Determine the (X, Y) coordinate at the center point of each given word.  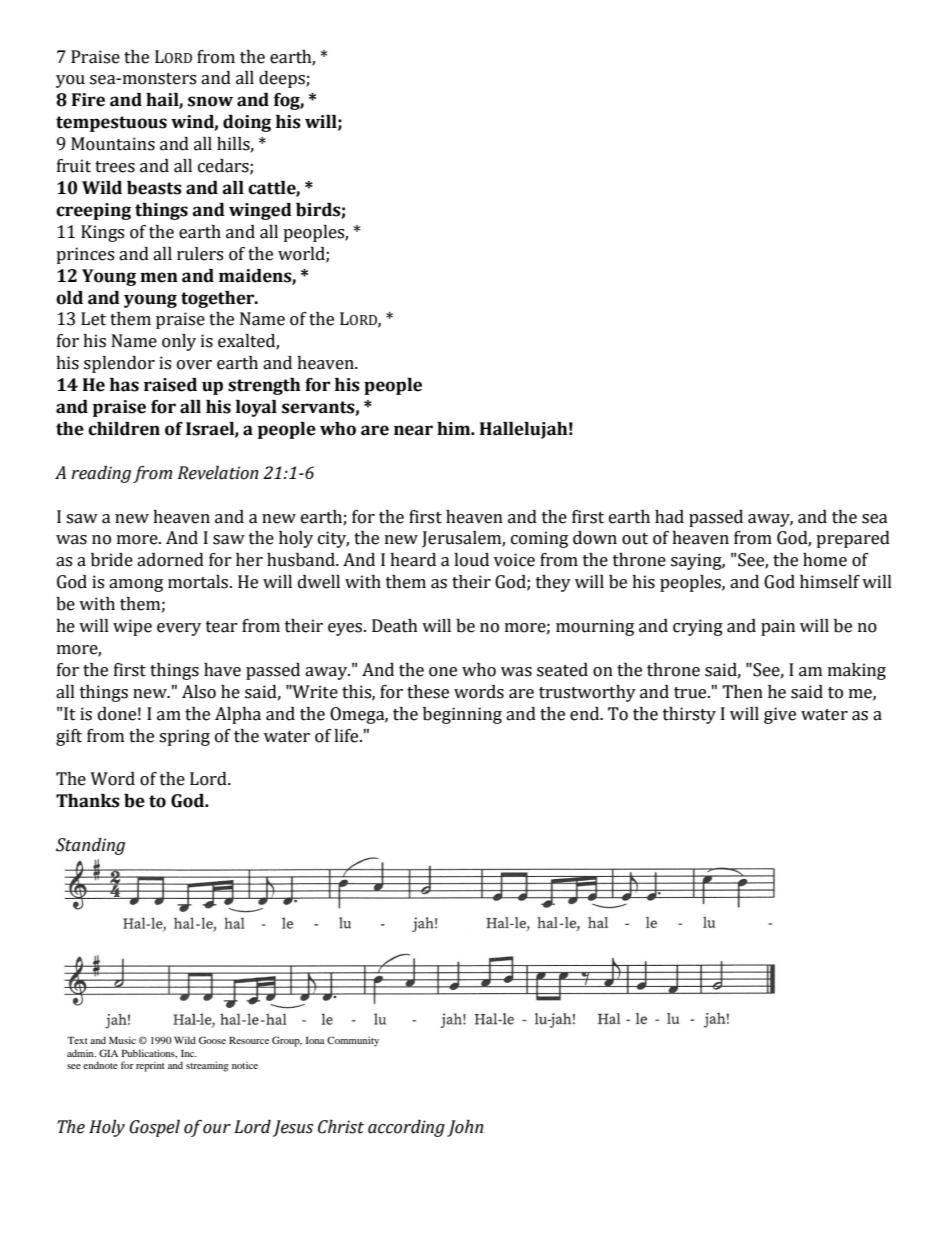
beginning (462, 715)
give (780, 715)
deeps (283, 79)
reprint (150, 1066)
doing (247, 123)
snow (210, 101)
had (669, 517)
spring (184, 737)
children (124, 429)
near (413, 430)
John (465, 1128)
